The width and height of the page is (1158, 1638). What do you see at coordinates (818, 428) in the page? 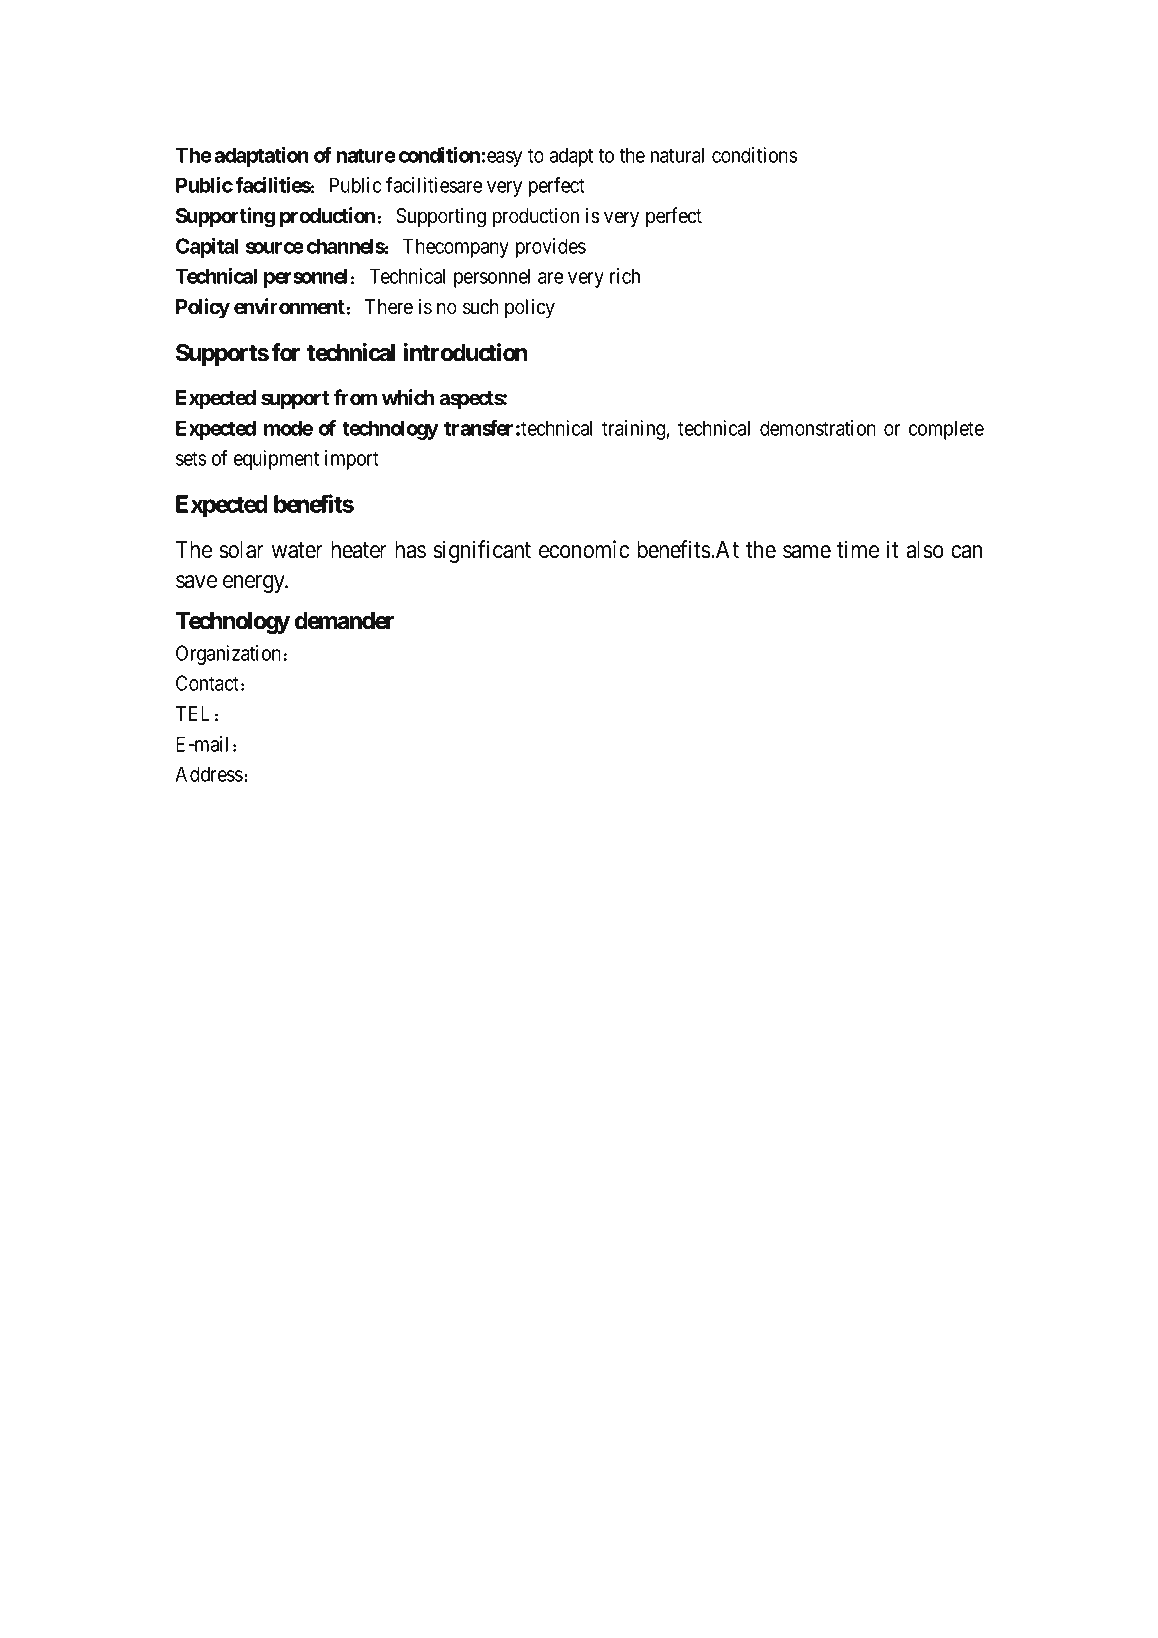
I see `demonstration` at bounding box center [818, 428].
